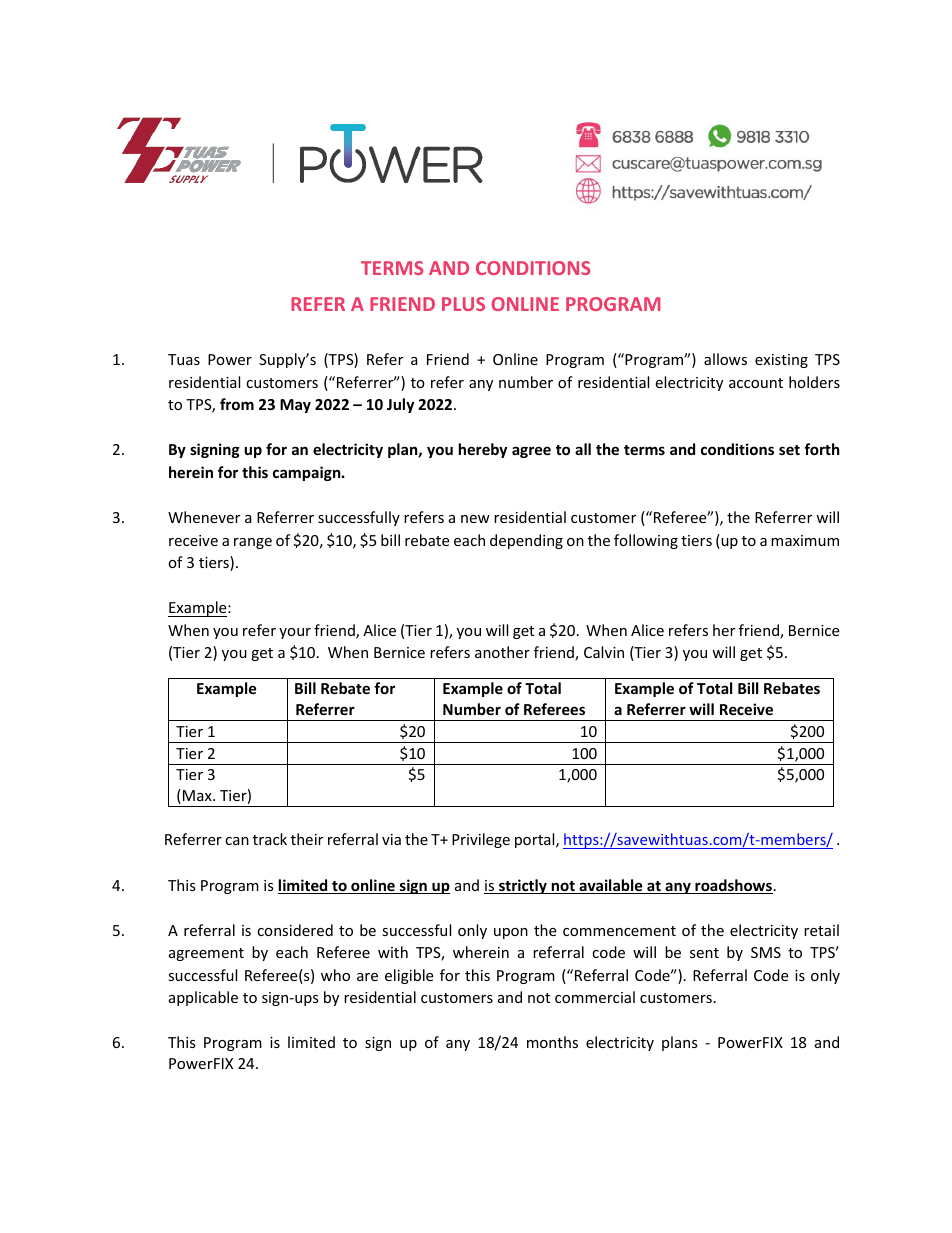 The height and width of the document is (1233, 952). I want to click on from, so click(237, 404).
